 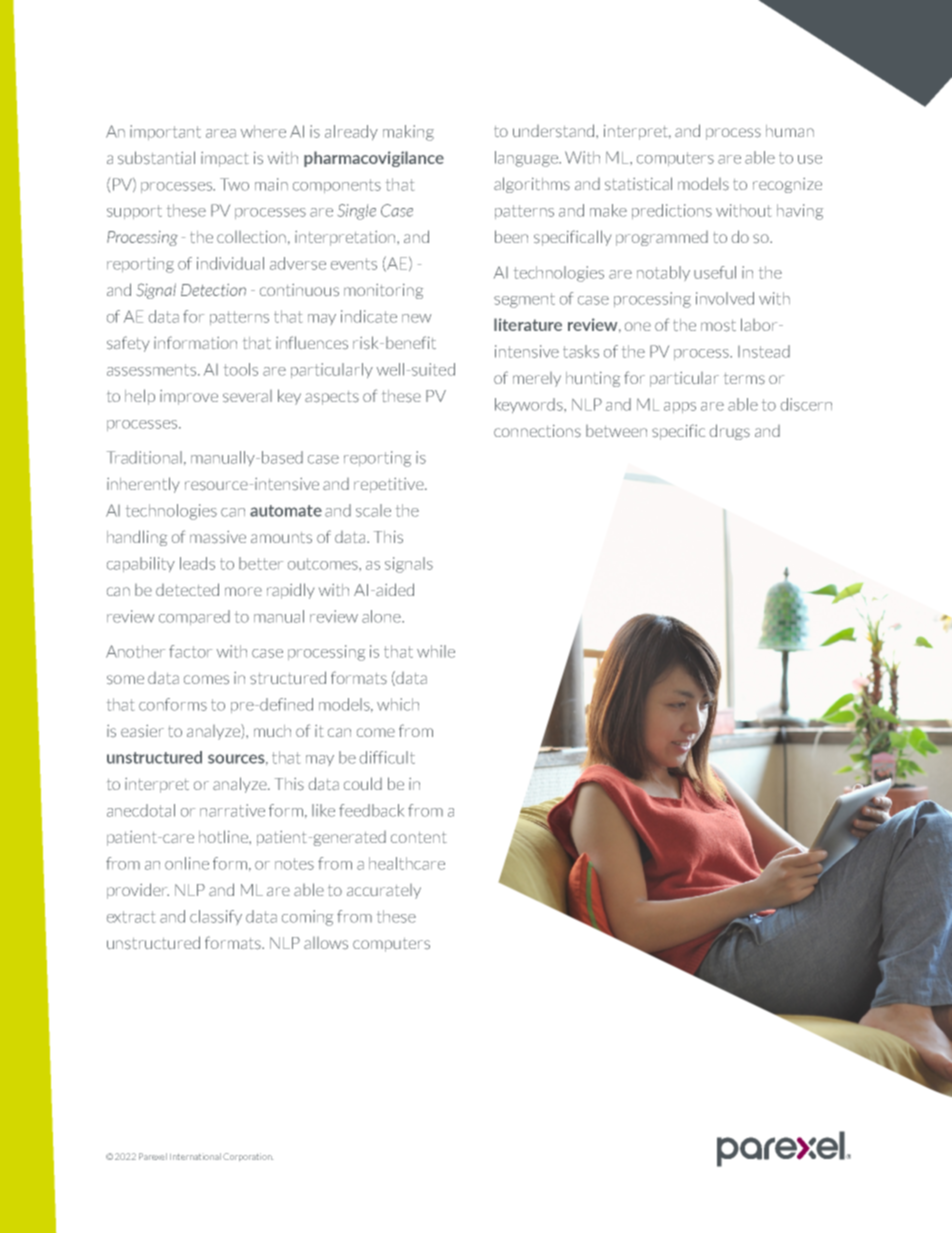 I want to click on language, so click(x=527, y=159).
